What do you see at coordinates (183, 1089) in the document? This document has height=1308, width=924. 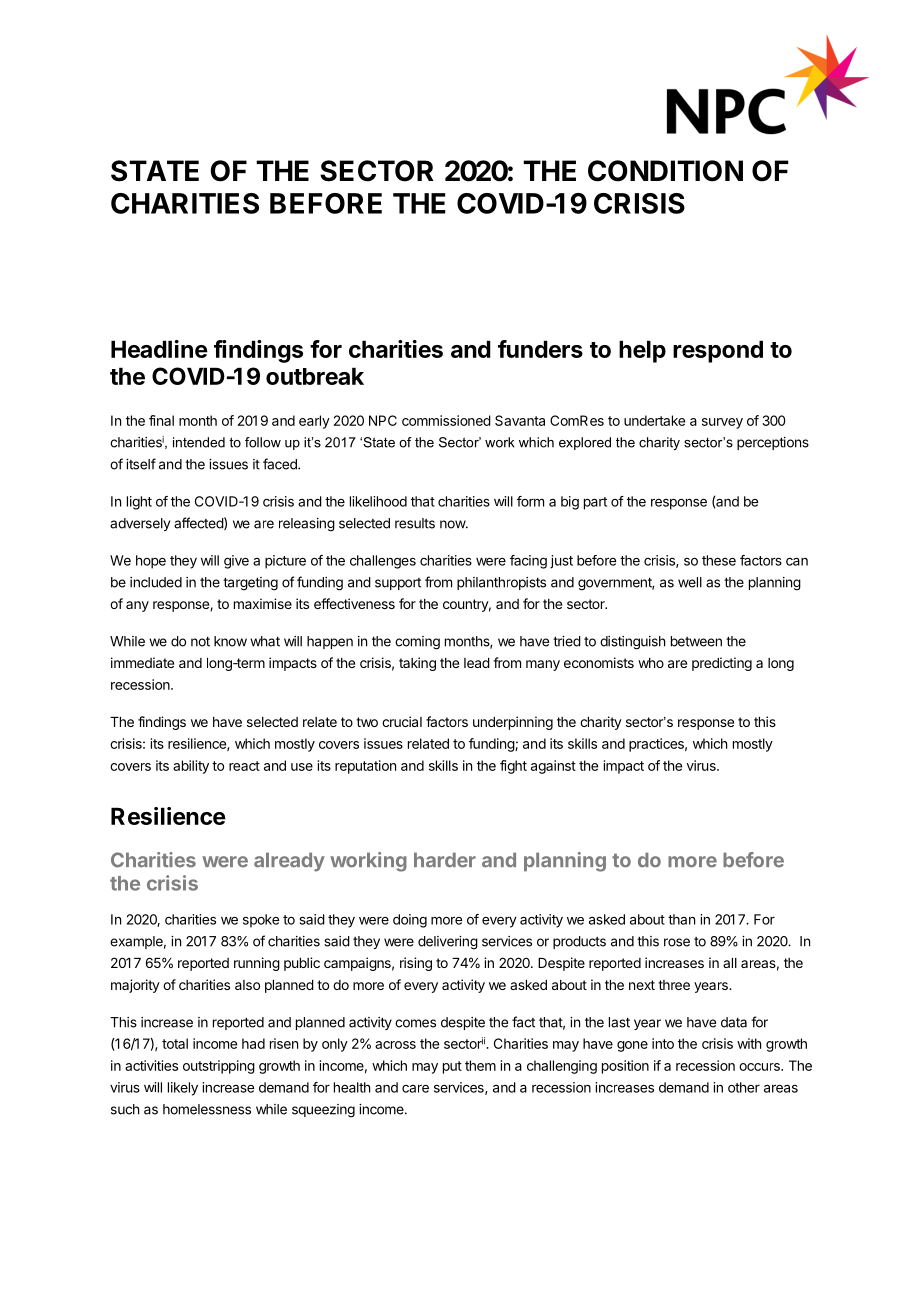 I see `likely` at bounding box center [183, 1089].
